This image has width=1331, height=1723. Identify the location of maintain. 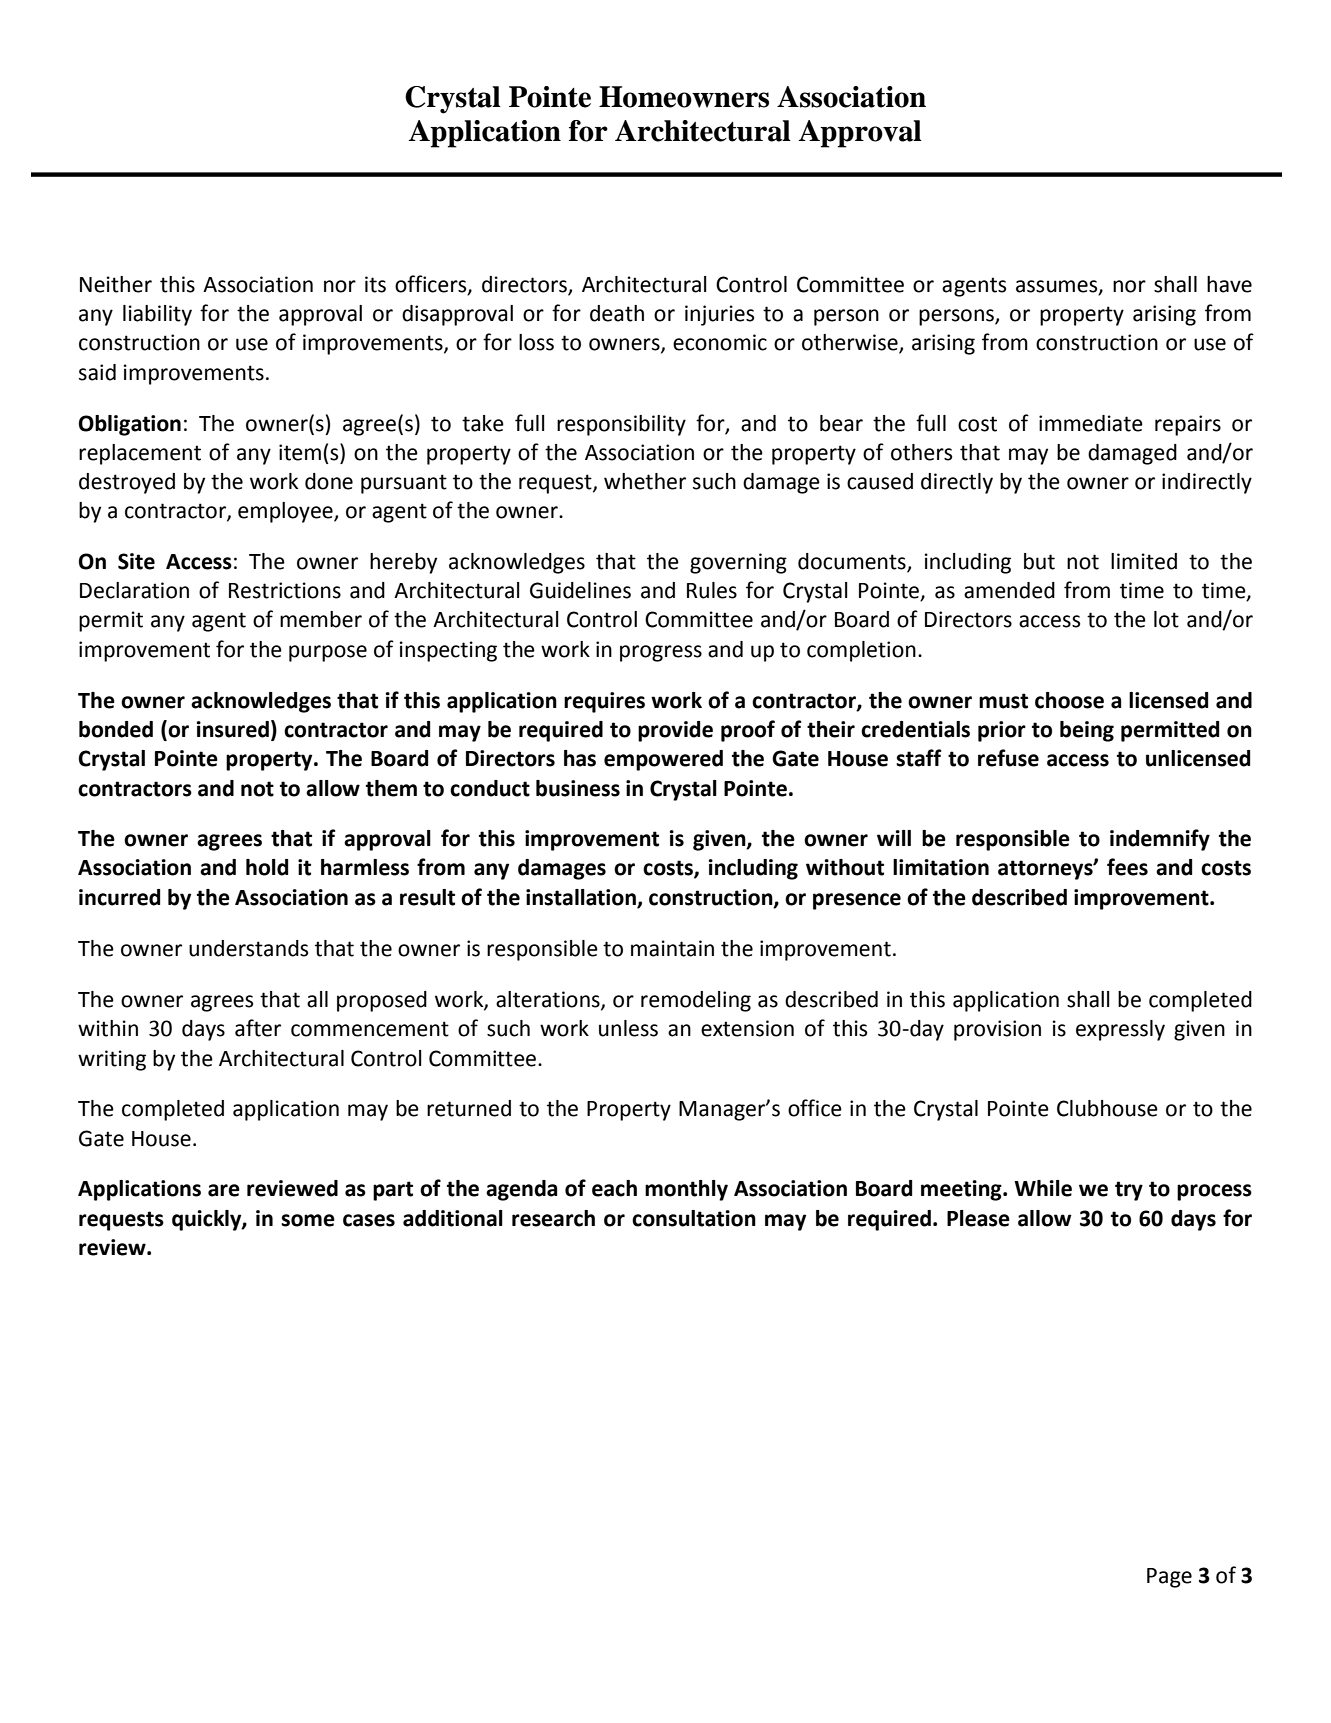
(672, 948).
